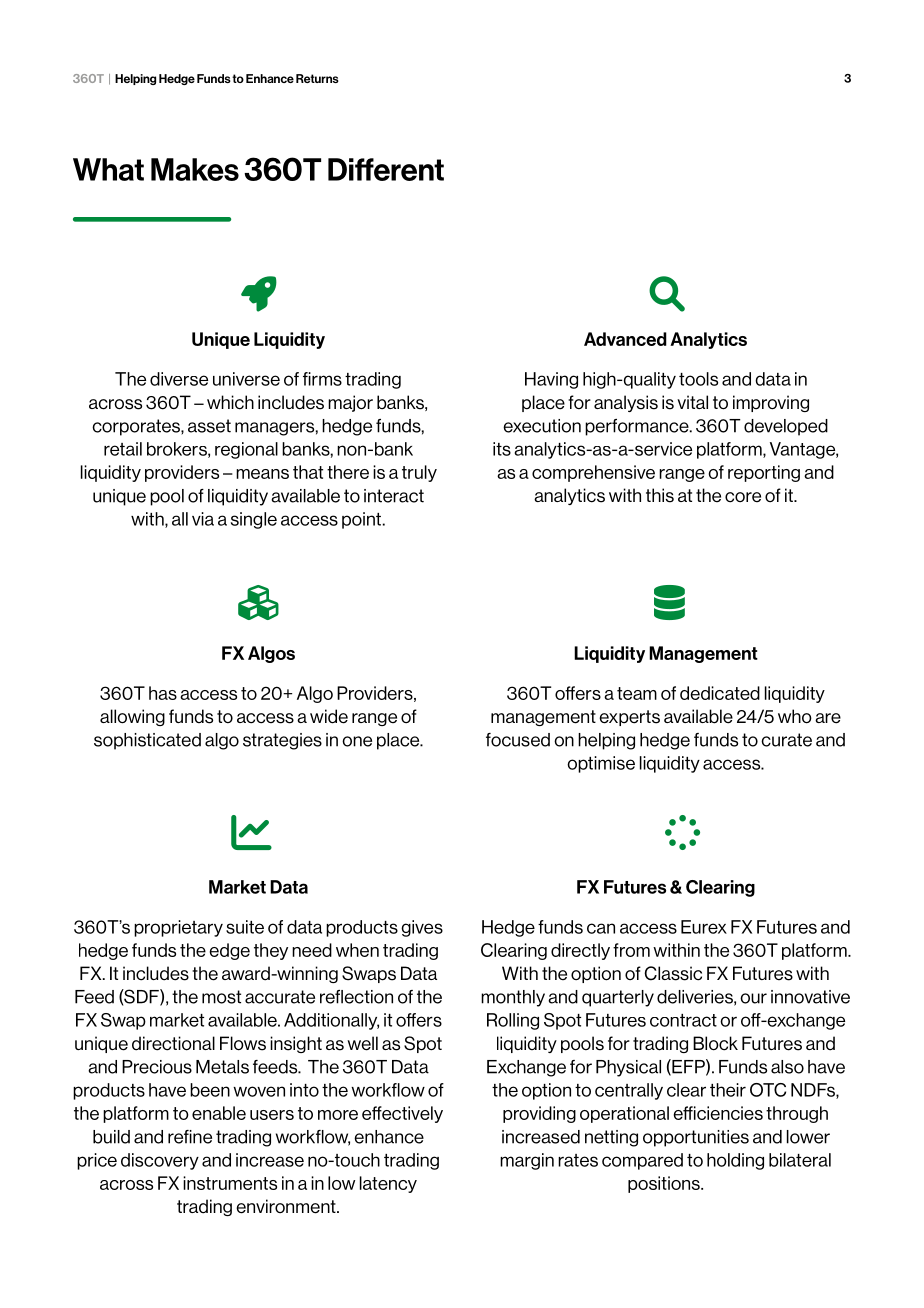 The width and height of the screenshot is (924, 1308). I want to click on Different, so click(386, 169).
